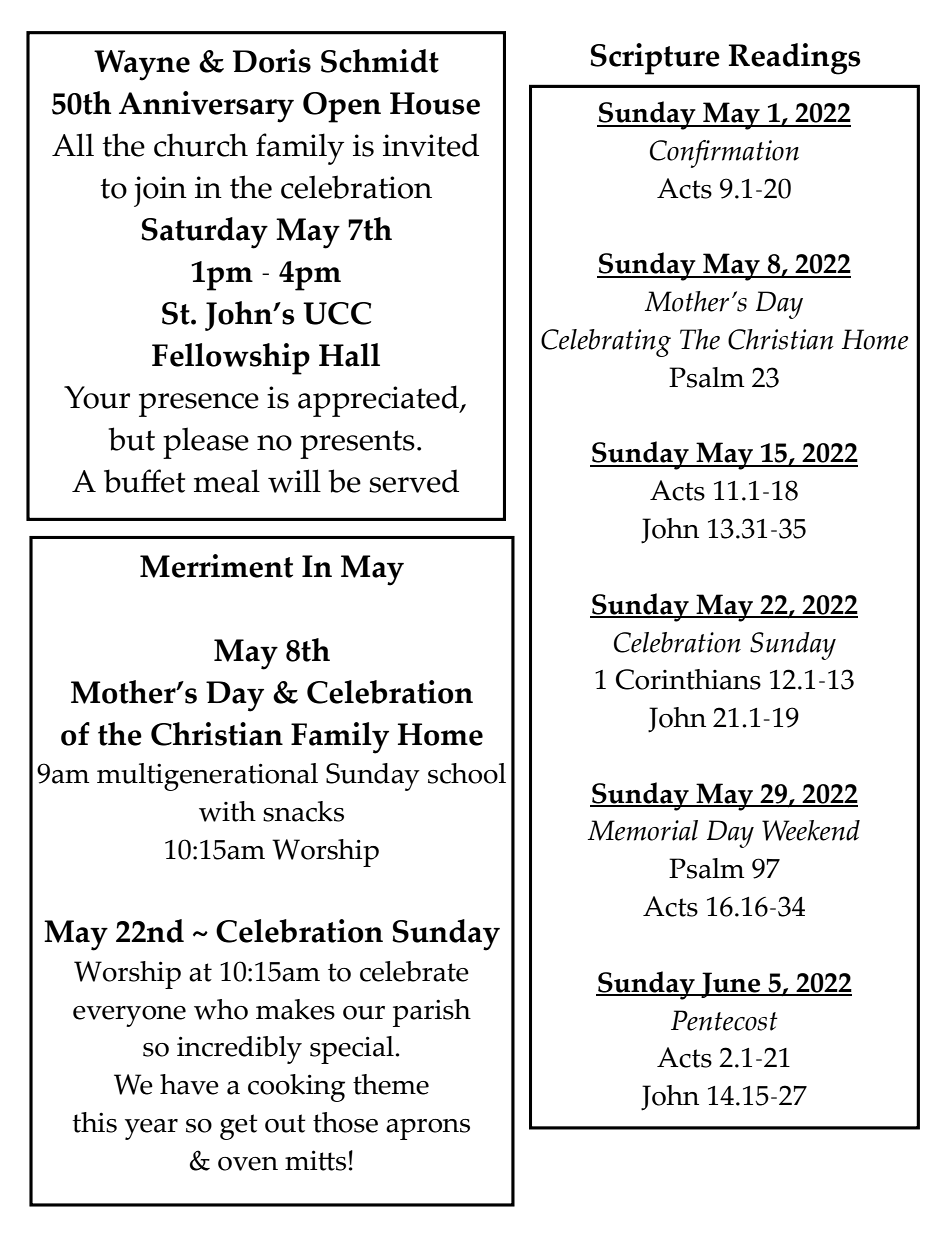  What do you see at coordinates (724, 154) in the screenshot?
I see `Confirmation` at bounding box center [724, 154].
